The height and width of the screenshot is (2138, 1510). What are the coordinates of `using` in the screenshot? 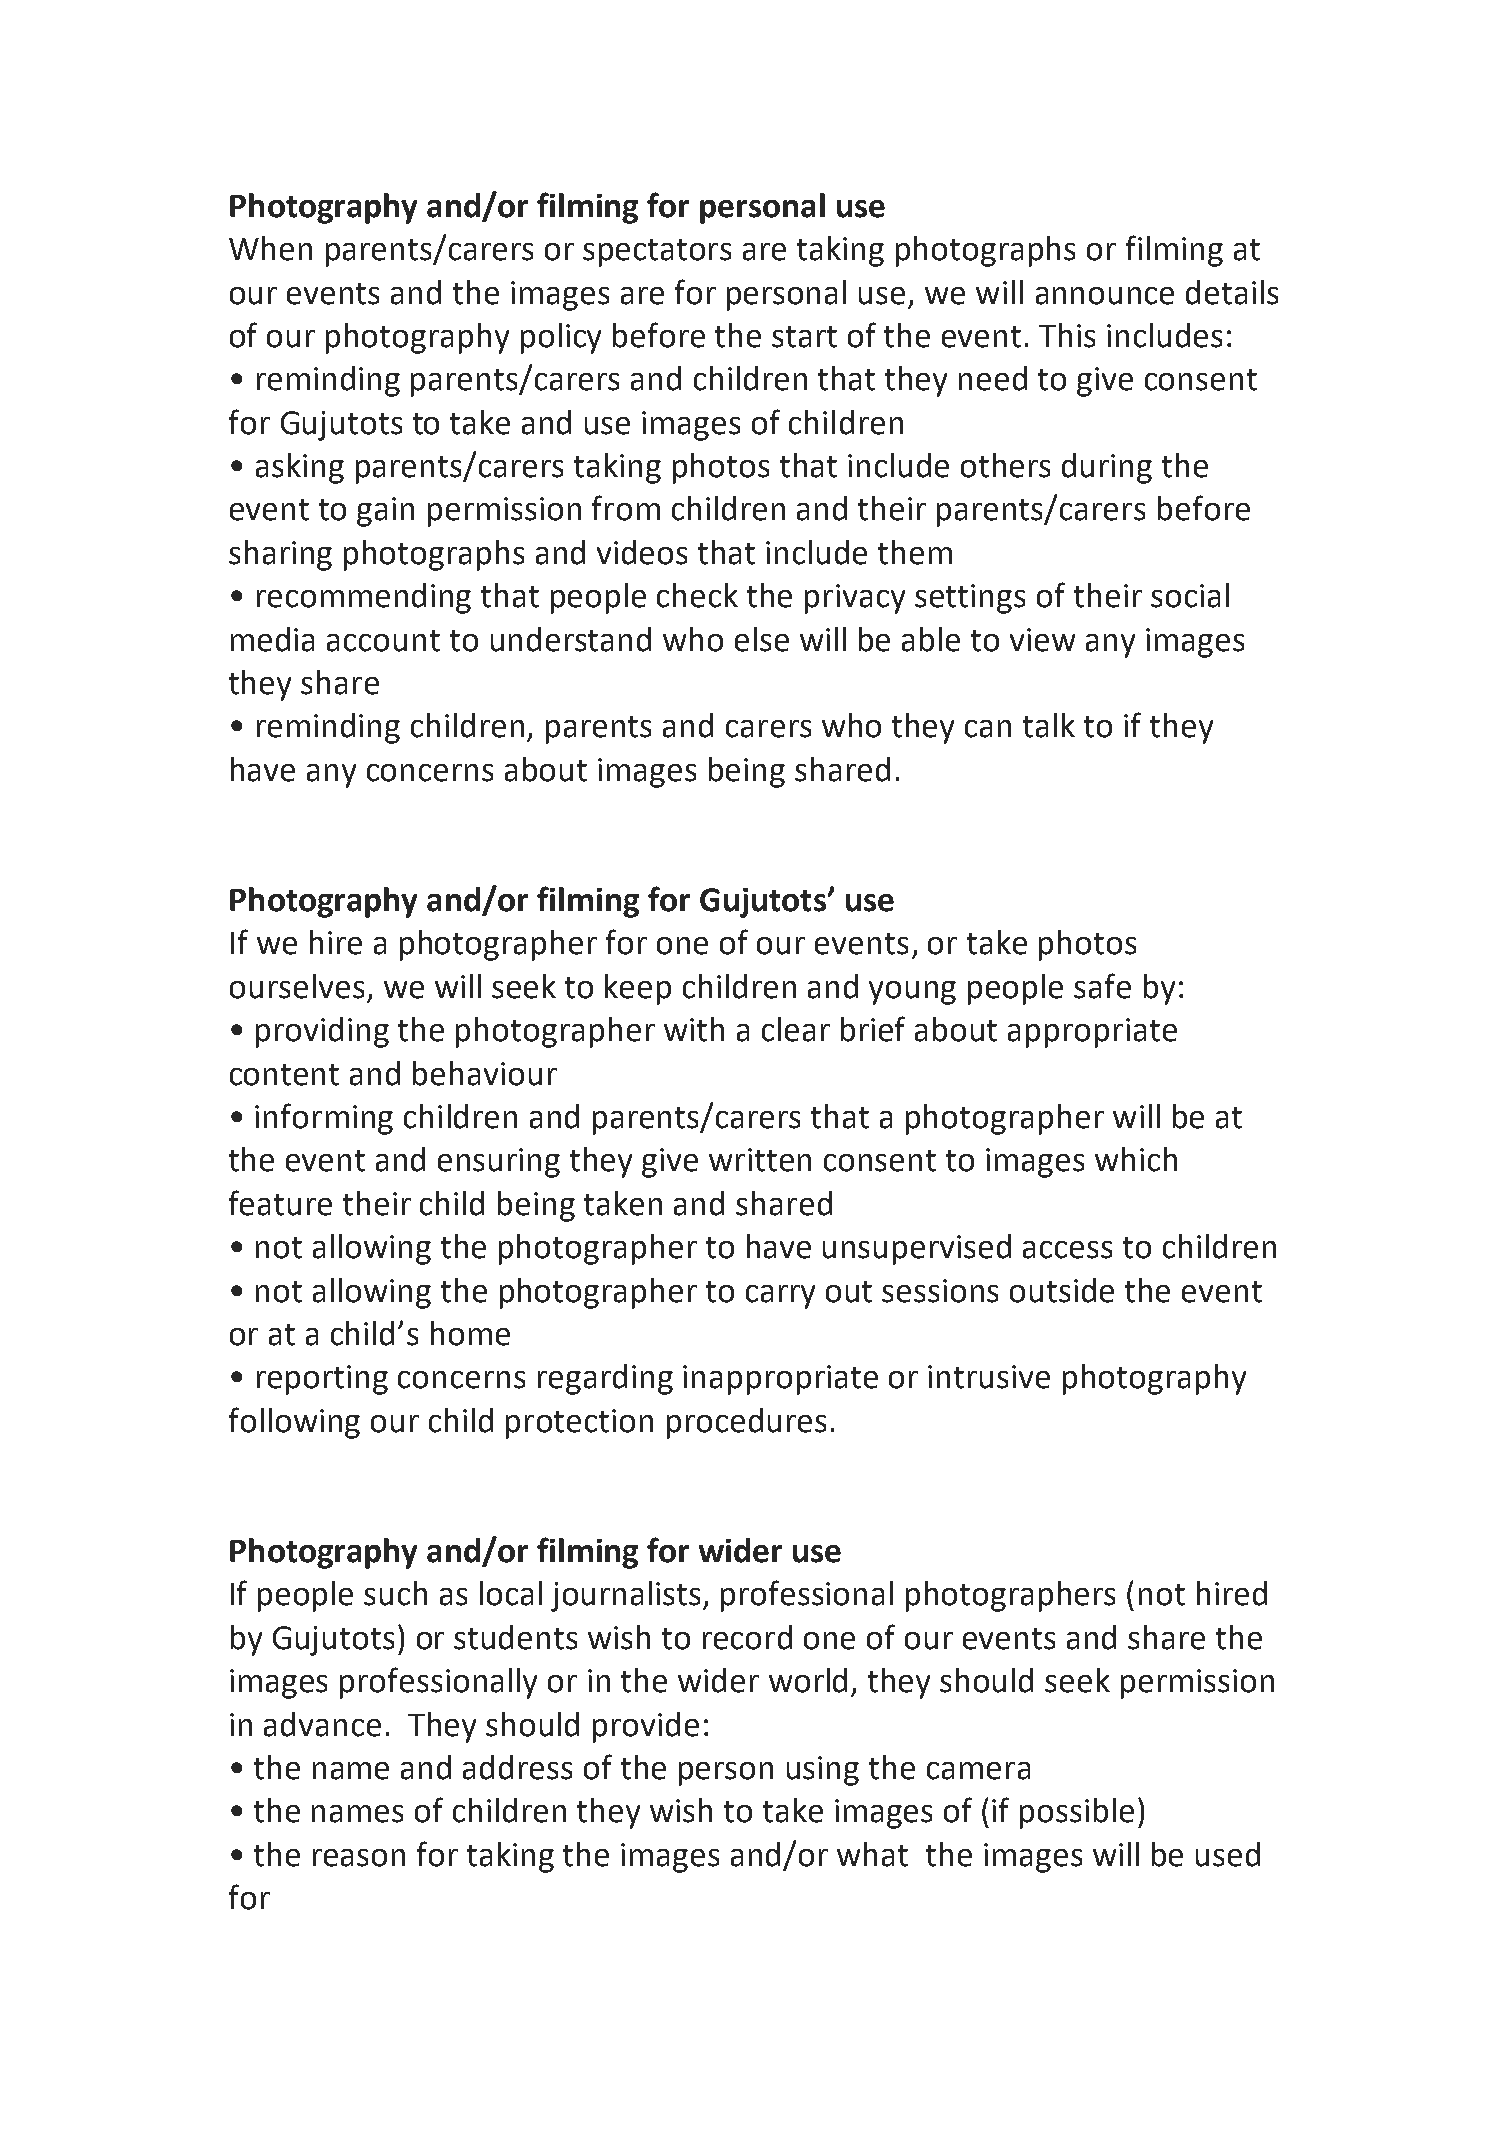 It's located at (823, 1771).
